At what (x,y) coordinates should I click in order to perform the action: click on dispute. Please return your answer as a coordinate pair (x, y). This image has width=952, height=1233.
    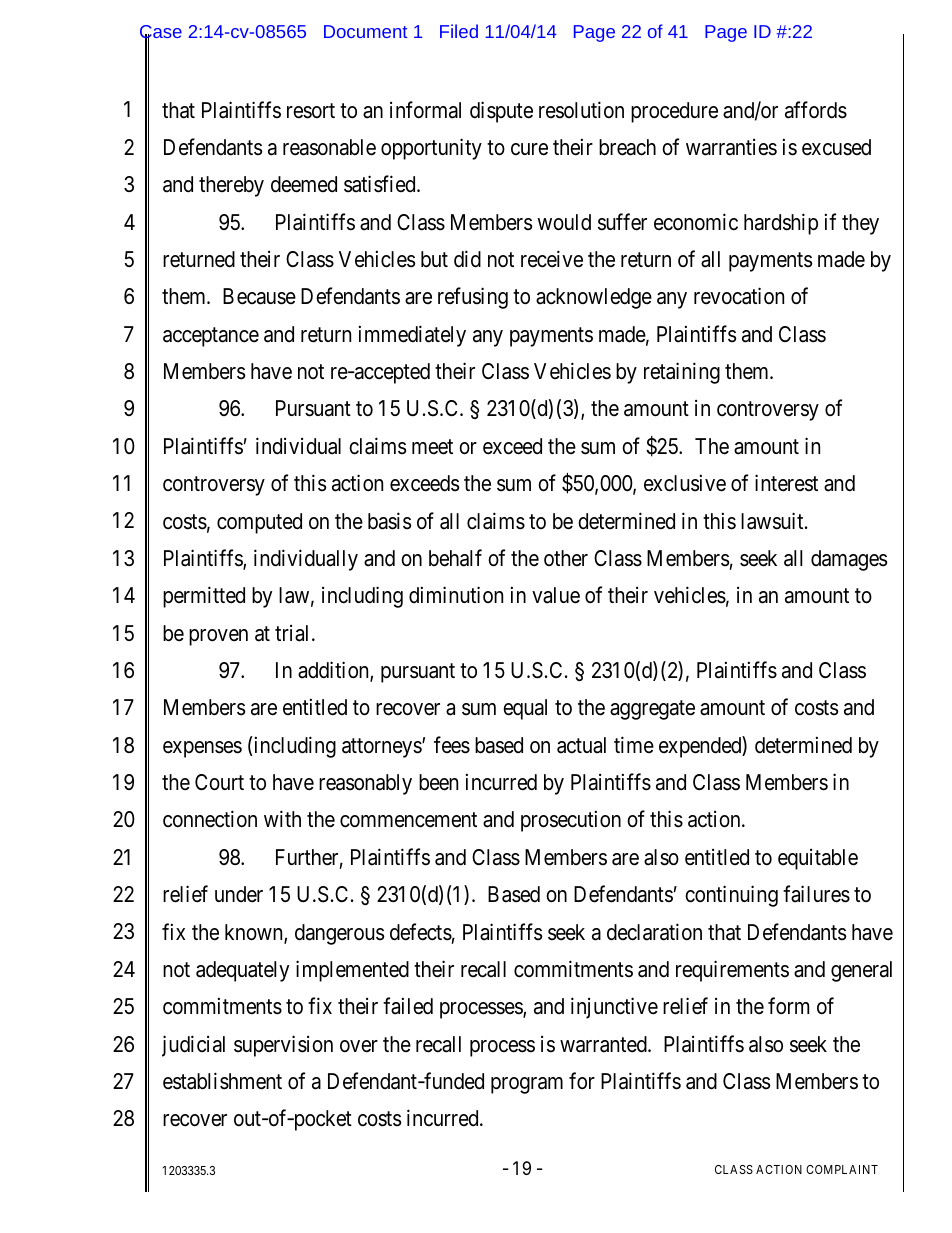
    Looking at the image, I should click on (501, 112).
